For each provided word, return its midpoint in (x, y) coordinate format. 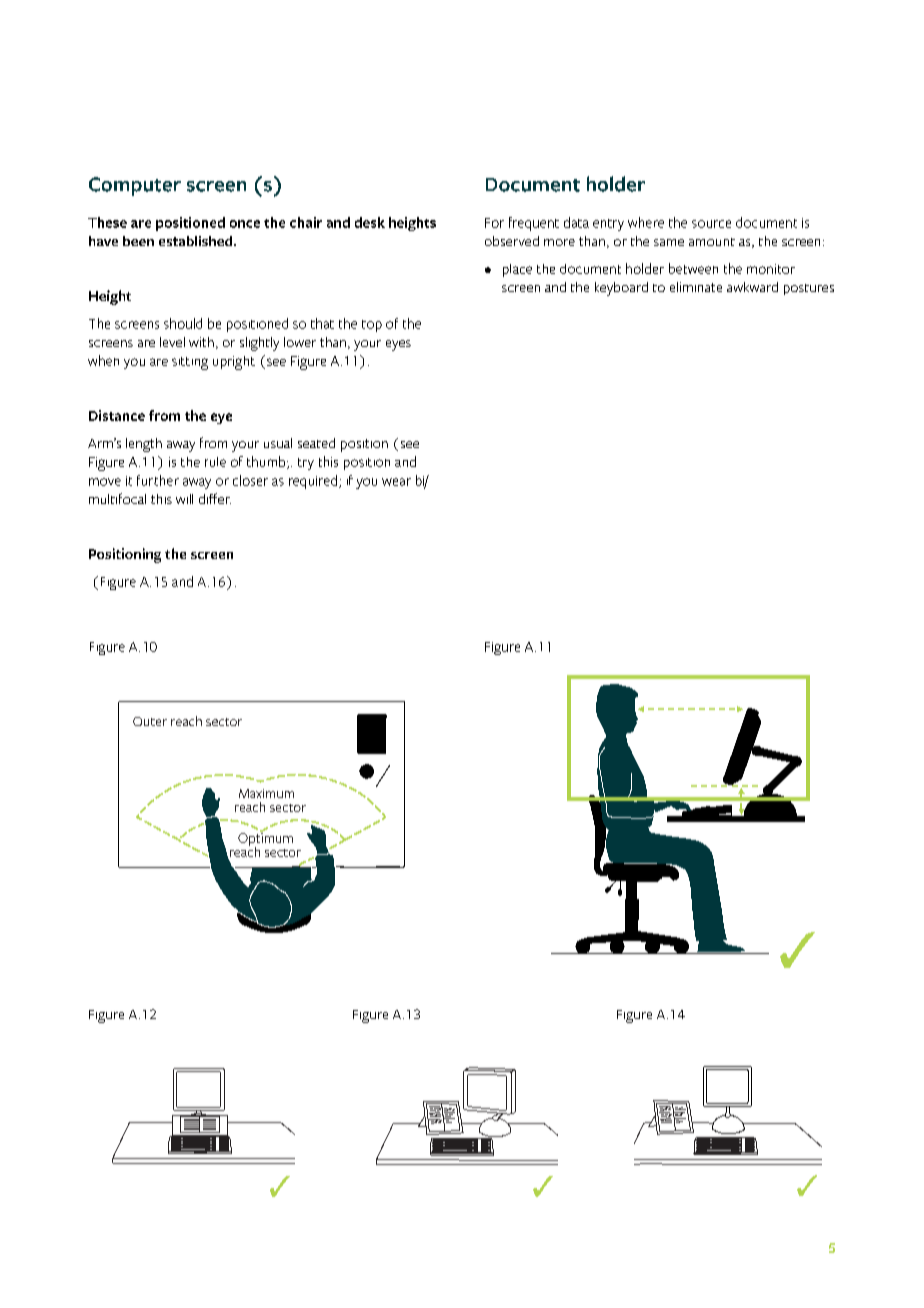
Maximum (266, 793)
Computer (135, 186)
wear (396, 482)
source (711, 224)
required (313, 482)
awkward (752, 287)
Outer (150, 721)
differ (215, 498)
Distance (117, 415)
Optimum (265, 840)
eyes (398, 345)
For (494, 223)
